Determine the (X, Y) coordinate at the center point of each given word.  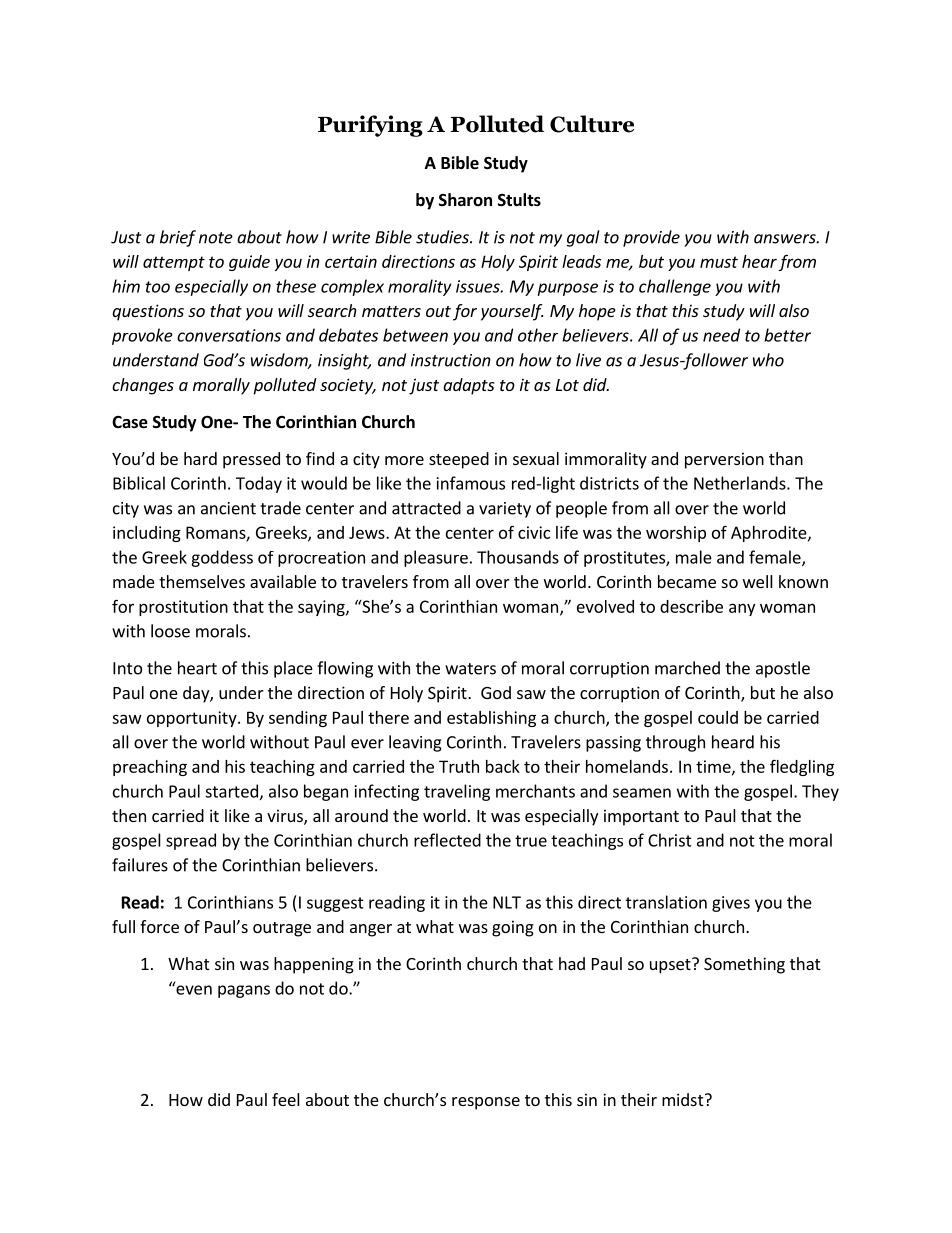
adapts (469, 386)
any (742, 609)
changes (143, 386)
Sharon (465, 199)
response (486, 1103)
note (216, 238)
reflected (447, 840)
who (768, 360)
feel (286, 1099)
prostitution (183, 608)
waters (470, 669)
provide (651, 238)
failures (140, 865)
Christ (670, 840)
